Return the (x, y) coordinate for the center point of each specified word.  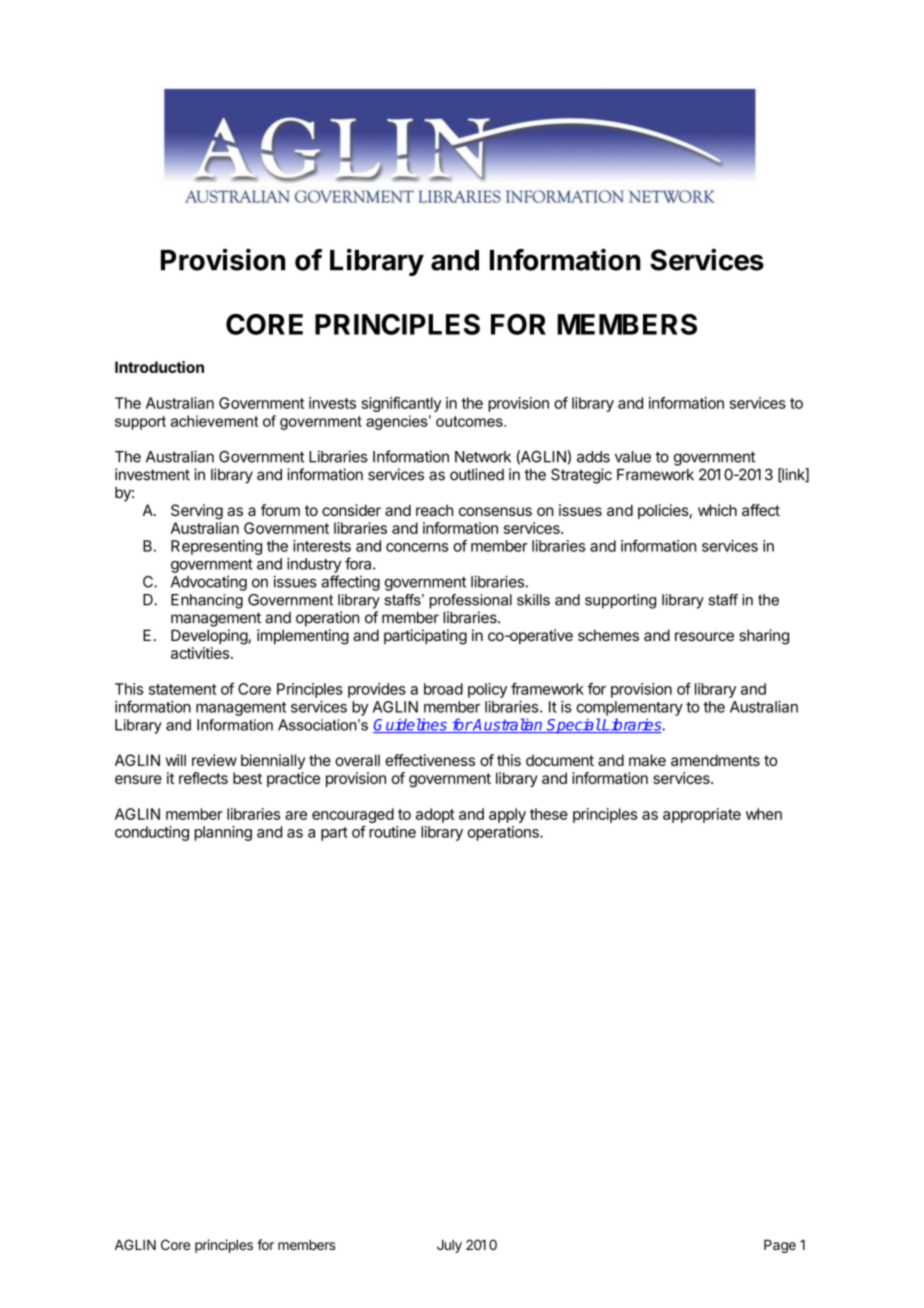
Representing (216, 547)
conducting (152, 833)
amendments (715, 760)
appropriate (702, 815)
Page (780, 1246)
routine (392, 832)
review (214, 760)
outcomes (470, 421)
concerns (417, 547)
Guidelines (411, 725)
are (296, 815)
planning (223, 833)
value (633, 457)
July (449, 1246)
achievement (214, 421)
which (717, 510)
